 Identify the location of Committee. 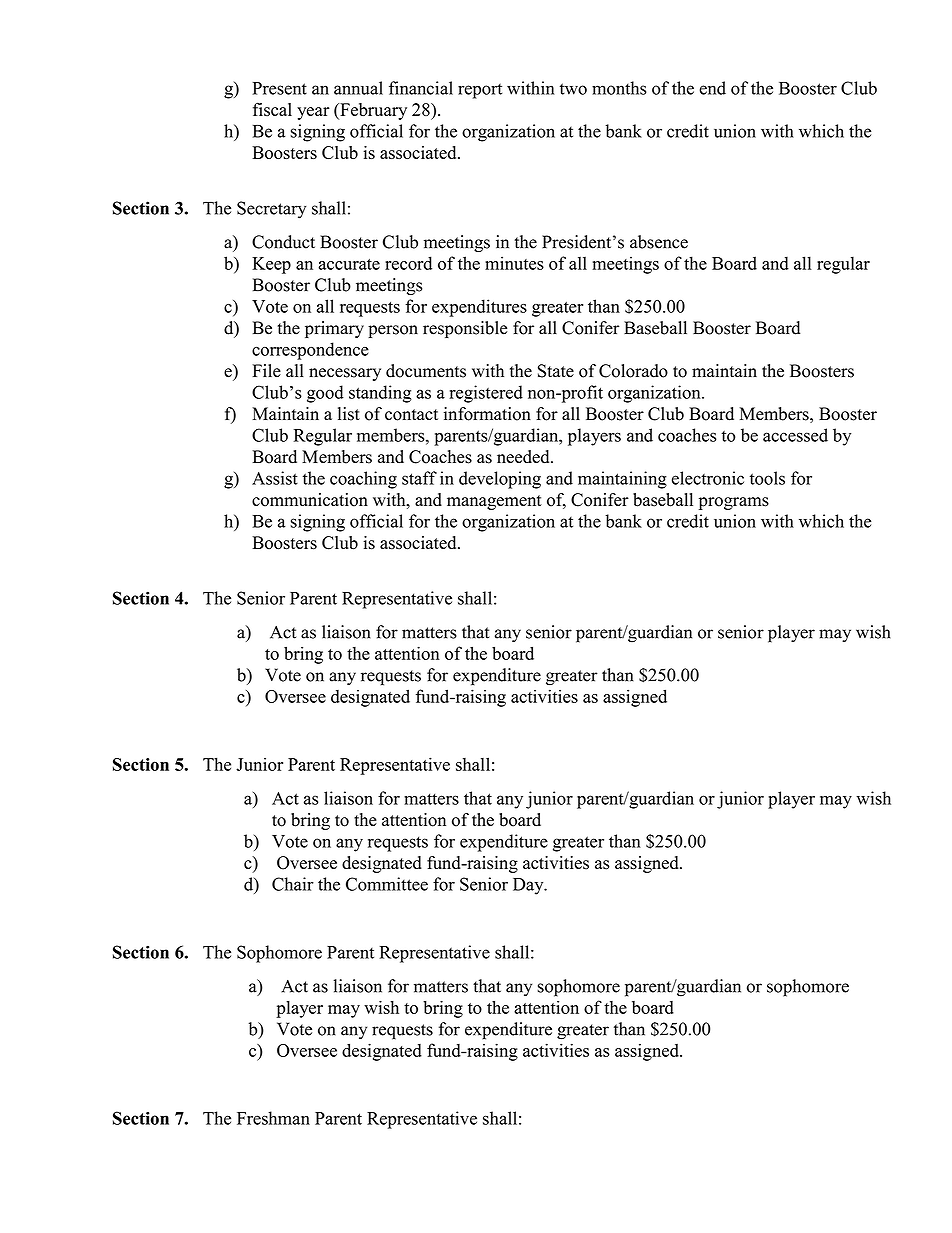
(387, 884).
